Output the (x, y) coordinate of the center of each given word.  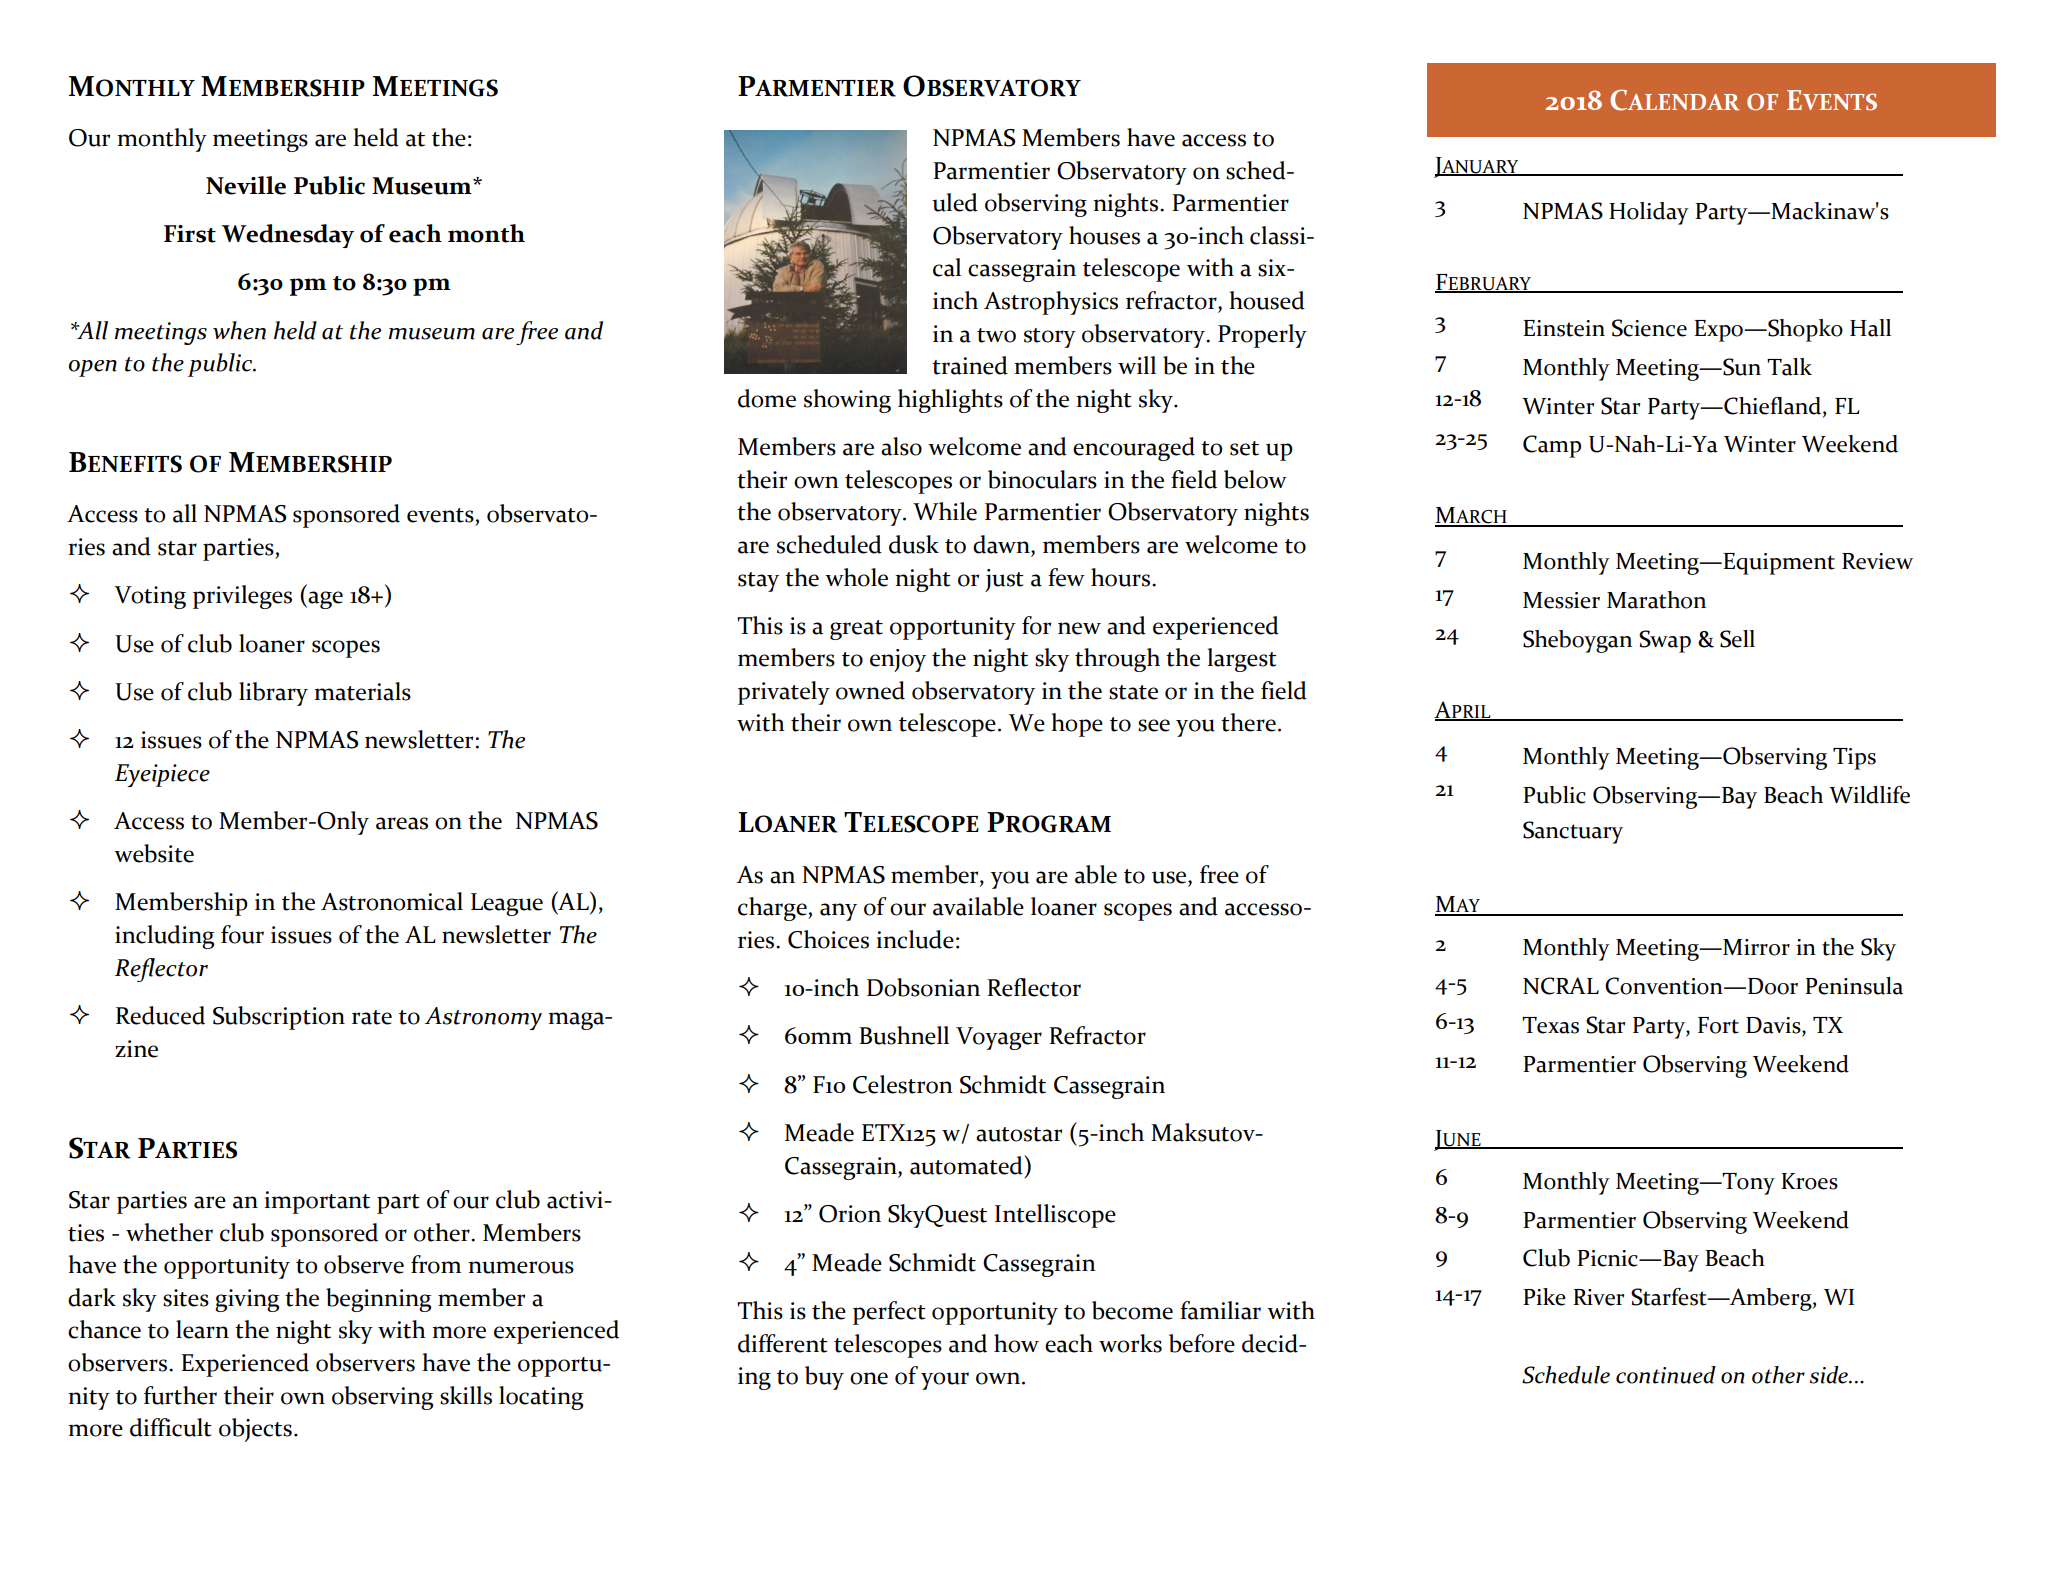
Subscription (279, 1018)
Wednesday (288, 236)
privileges (242, 597)
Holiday (1649, 213)
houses (1104, 235)
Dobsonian (923, 987)
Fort (1718, 1025)
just (1004, 580)
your (945, 1381)
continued (1666, 1375)
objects (257, 1430)
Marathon (1656, 600)
